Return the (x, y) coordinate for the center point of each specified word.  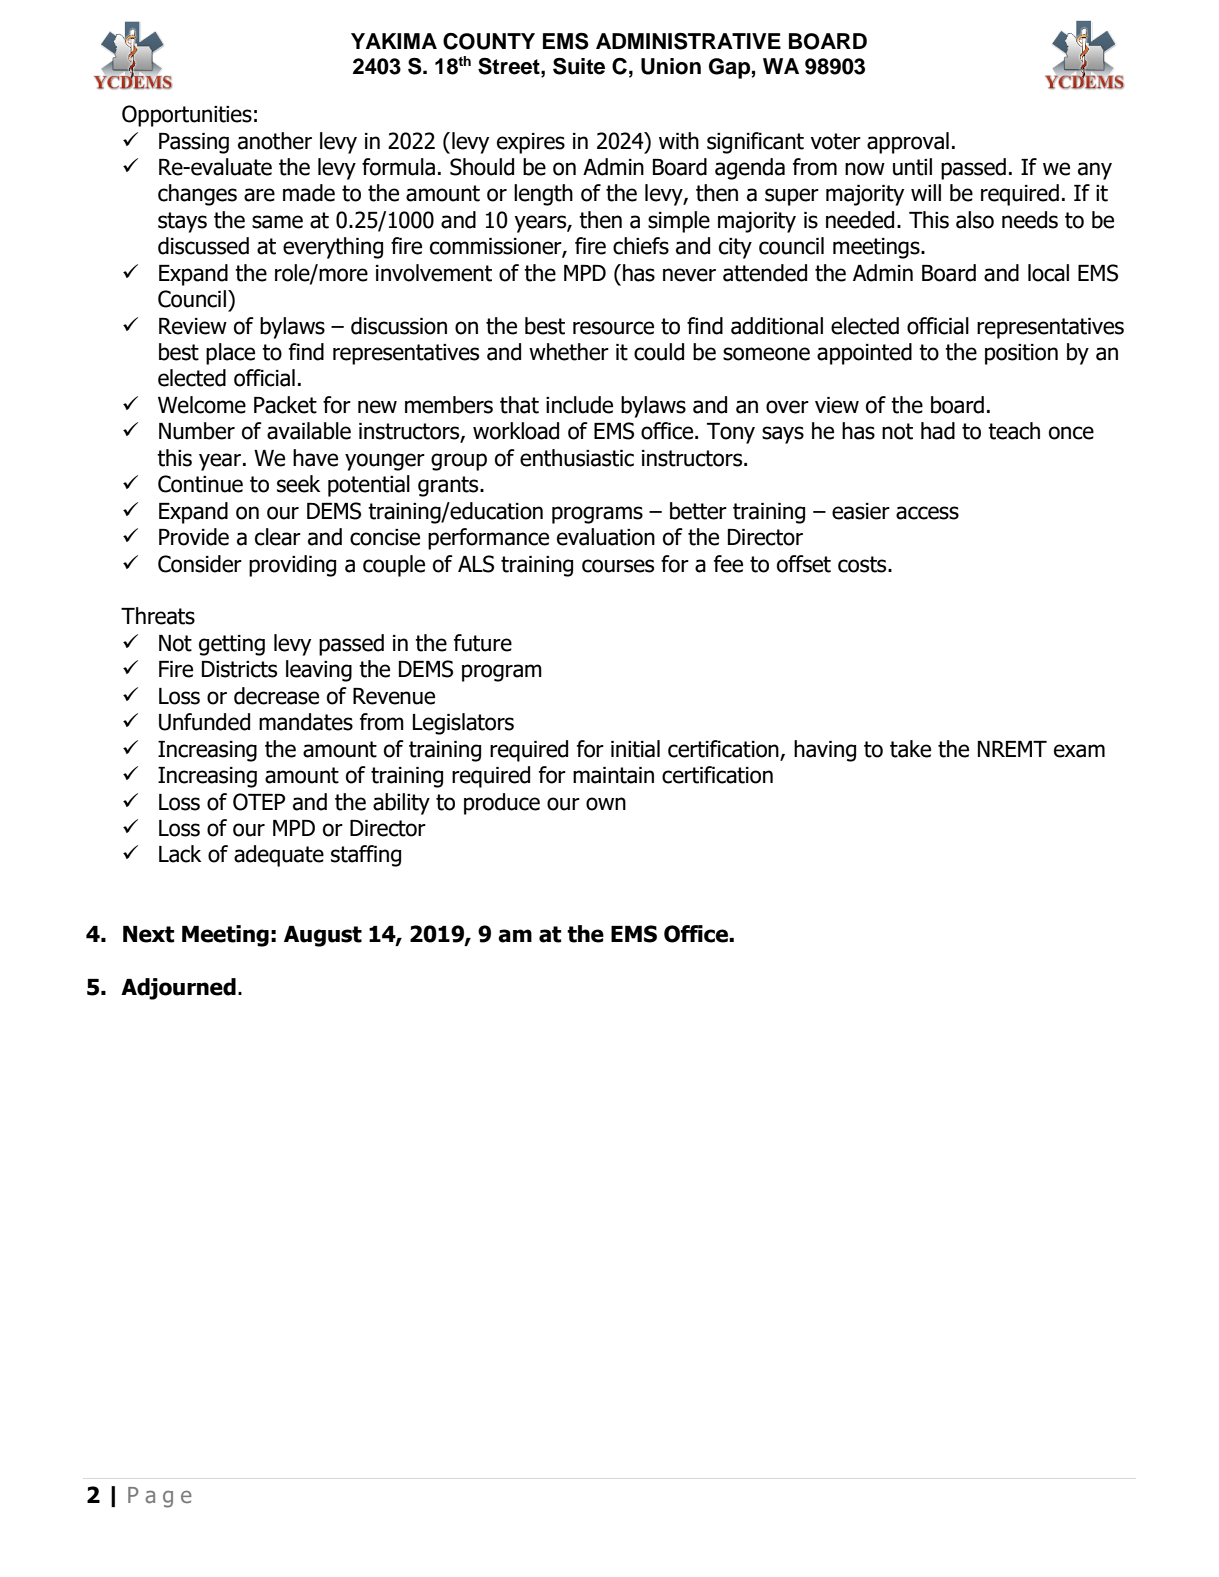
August (323, 936)
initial (635, 749)
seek (298, 484)
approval (908, 143)
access (927, 513)
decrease (276, 696)
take (910, 749)
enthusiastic (577, 458)
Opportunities (187, 116)
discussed (203, 246)
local (1048, 273)
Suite (579, 66)
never (689, 275)
